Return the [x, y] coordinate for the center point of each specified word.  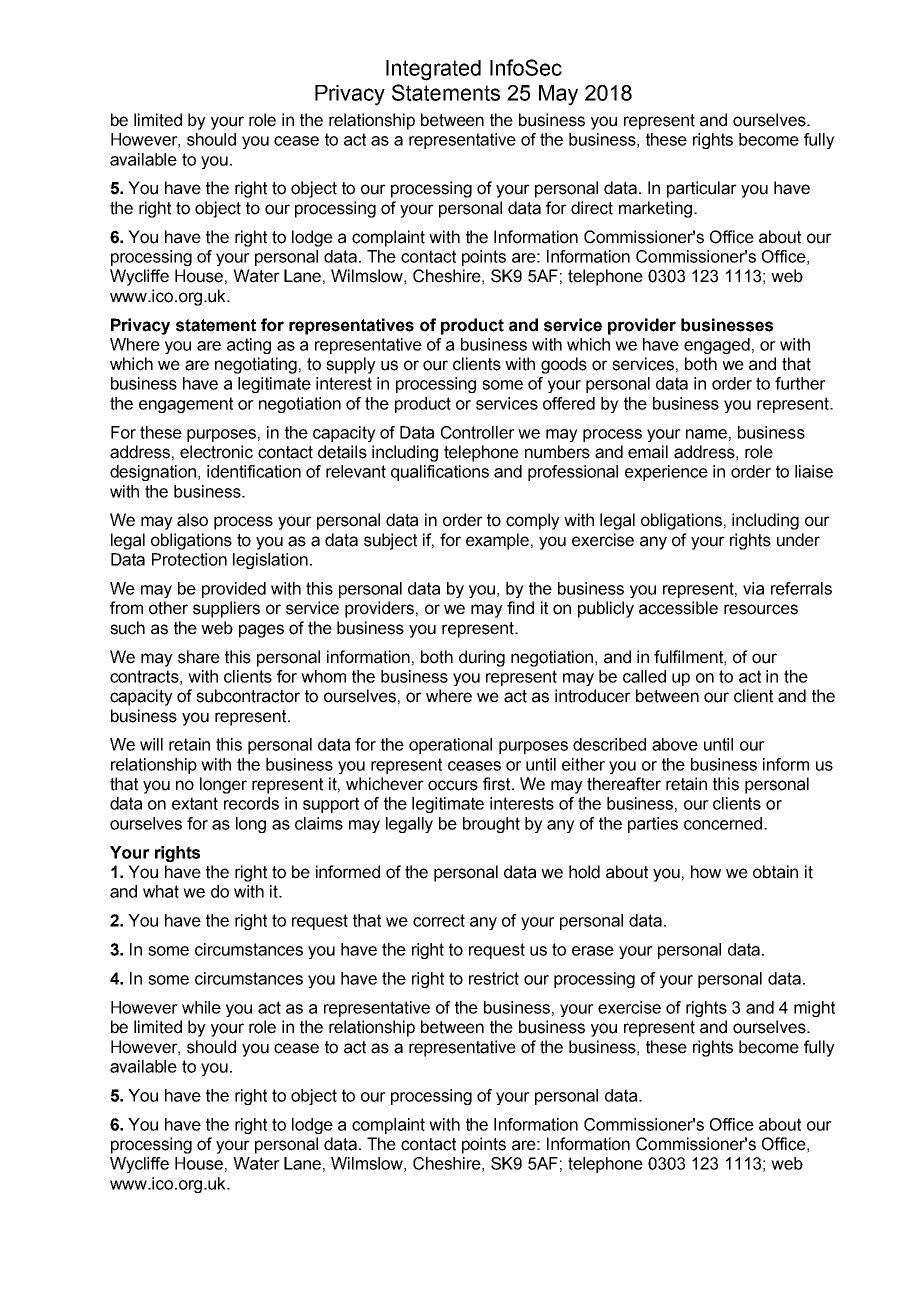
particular [702, 189]
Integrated [433, 70]
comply [533, 521]
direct [592, 208]
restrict [494, 978]
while [201, 1007]
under [798, 540]
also [192, 520]
